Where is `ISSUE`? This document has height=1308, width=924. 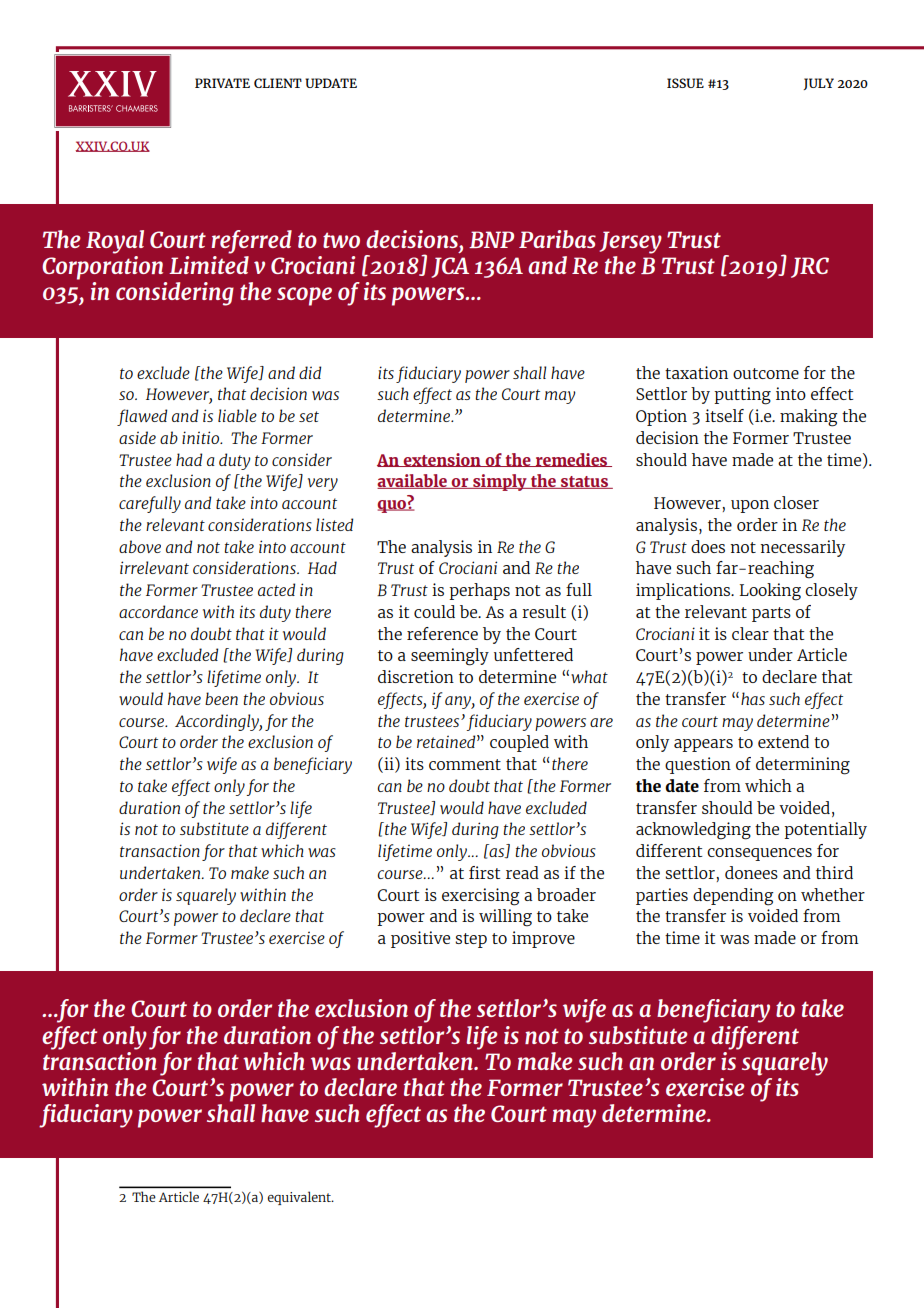 ISSUE is located at coordinates (685, 83).
